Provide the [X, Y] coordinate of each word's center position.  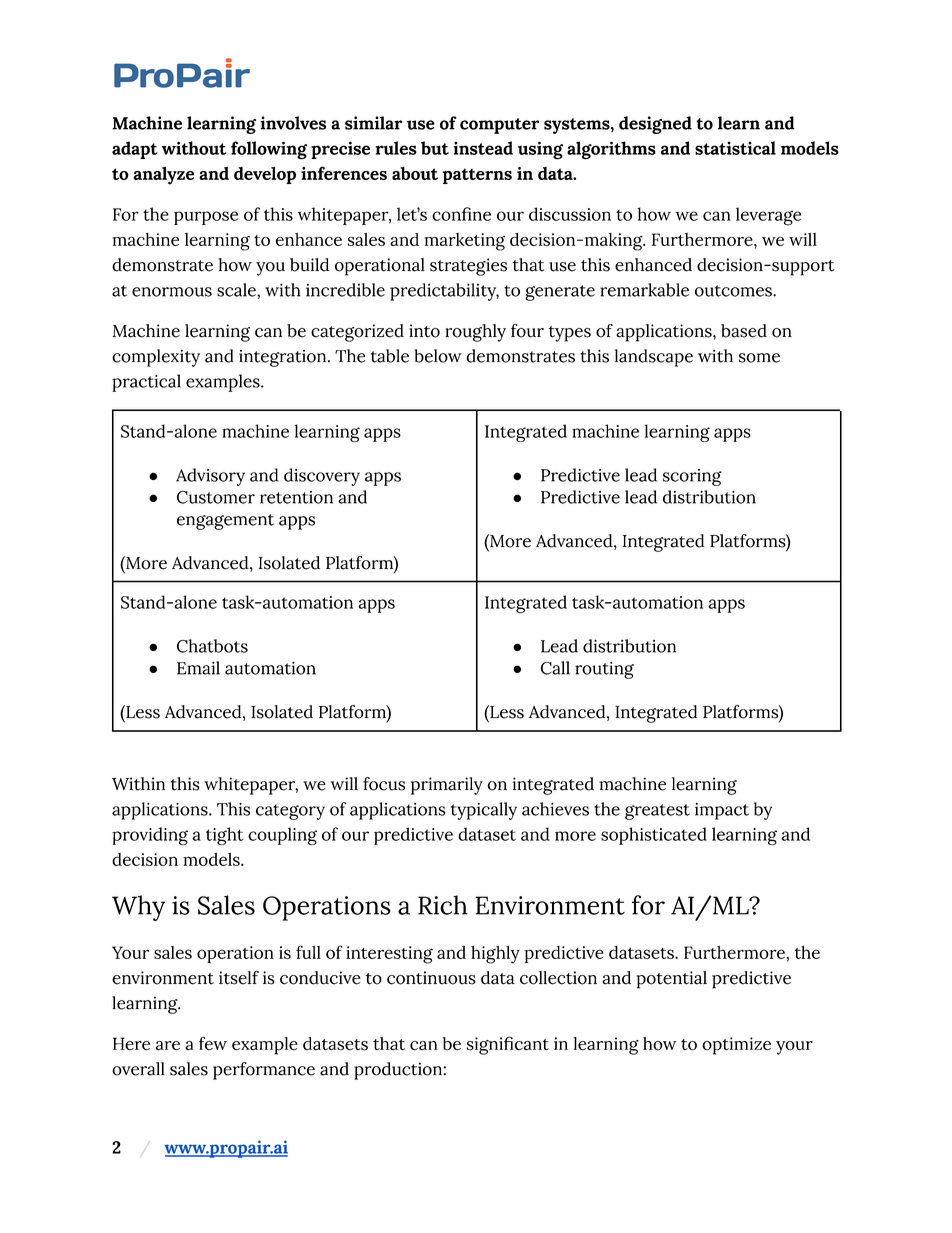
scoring [692, 477]
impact [722, 811]
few [213, 1043]
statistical [735, 148]
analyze [163, 175]
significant [508, 1045]
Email [198, 668]
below [438, 356]
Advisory [210, 477]
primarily [447, 786]
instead [483, 148]
